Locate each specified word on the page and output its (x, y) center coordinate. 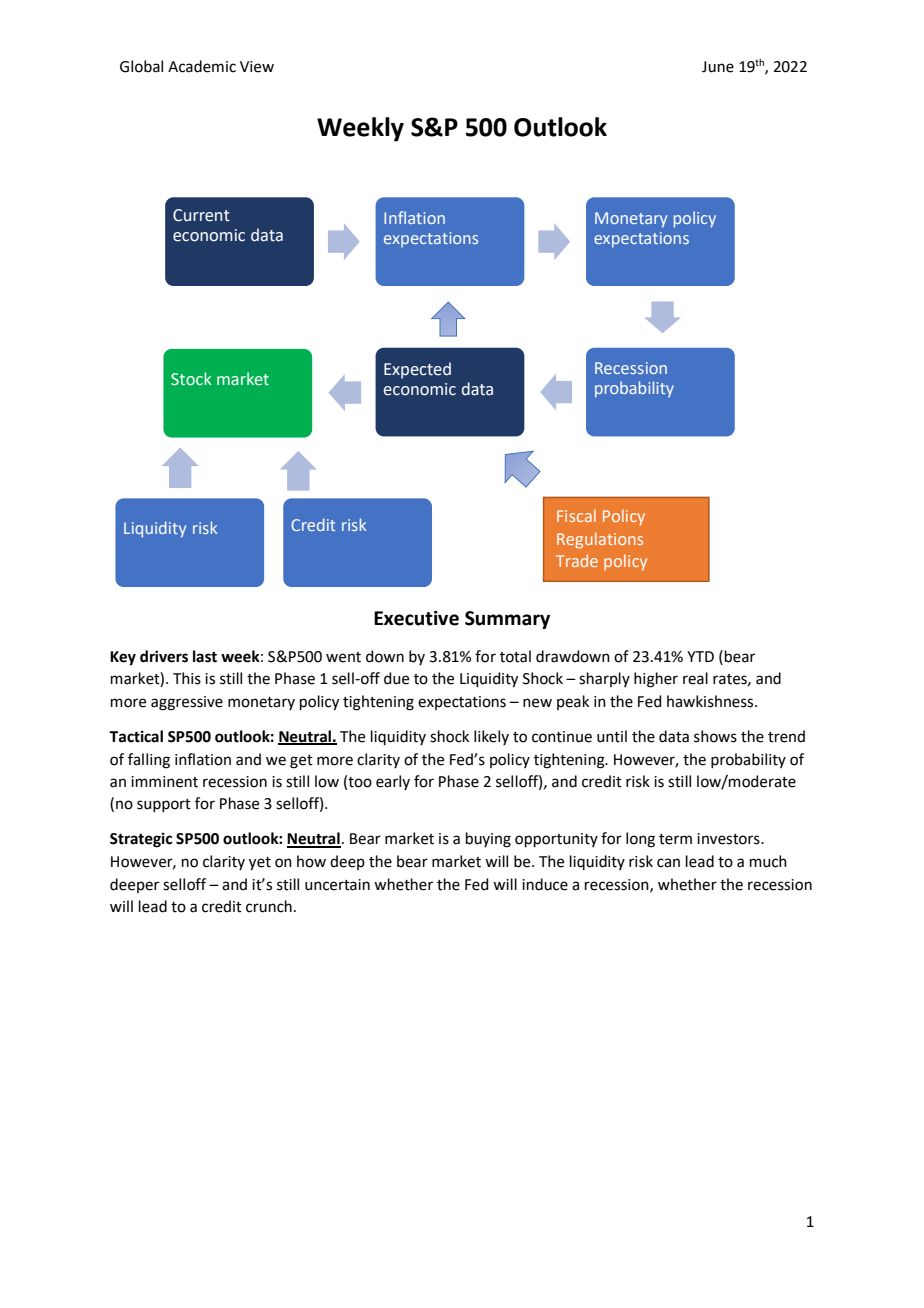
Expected (417, 370)
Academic (202, 66)
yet (260, 864)
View (257, 67)
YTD (700, 656)
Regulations (600, 540)
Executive (416, 618)
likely (491, 737)
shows (715, 736)
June (718, 67)
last (205, 656)
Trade (577, 560)
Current (201, 215)
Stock (191, 379)
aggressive (187, 703)
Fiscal (576, 515)
